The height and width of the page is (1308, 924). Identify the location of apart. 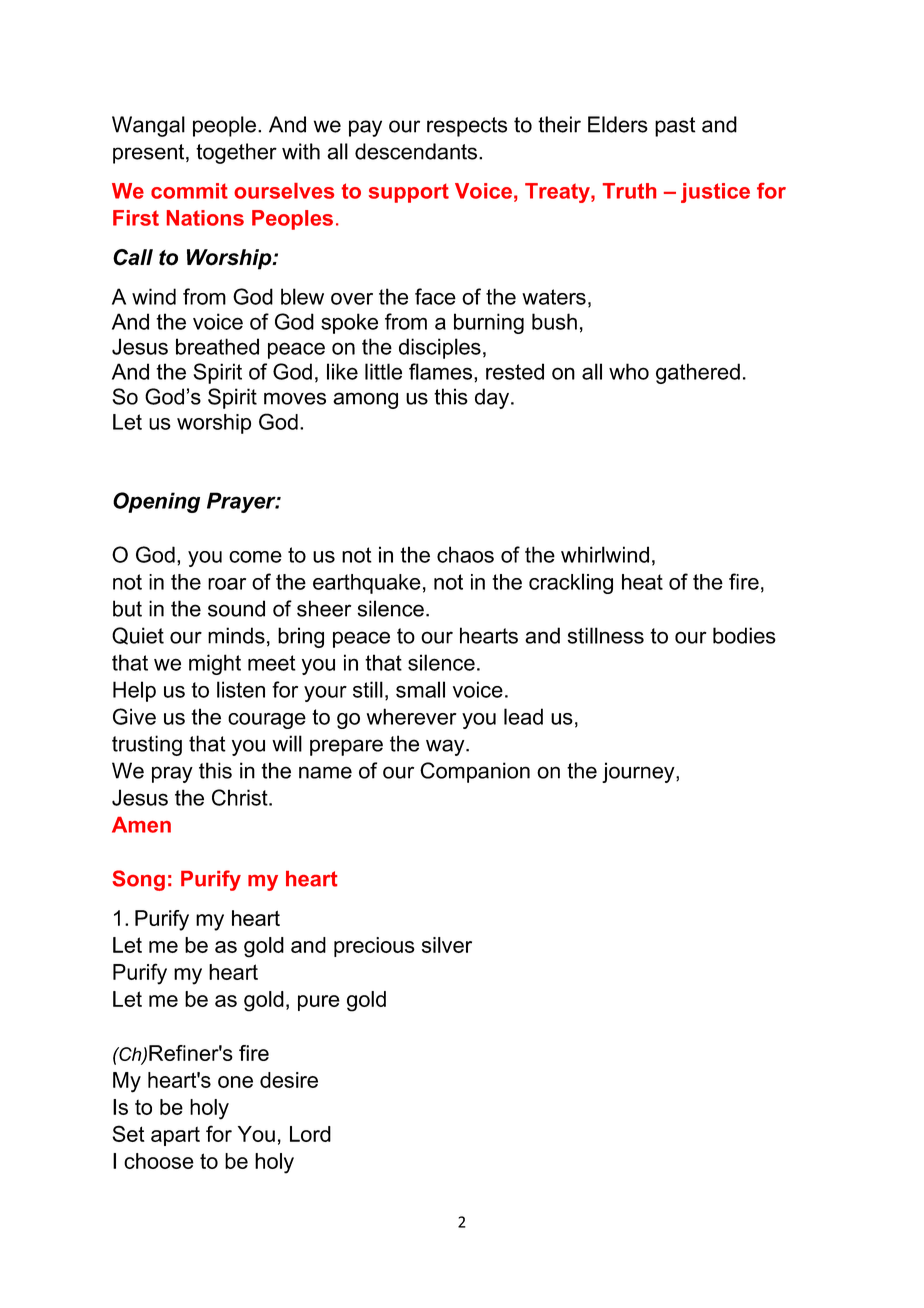
(175, 1136).
